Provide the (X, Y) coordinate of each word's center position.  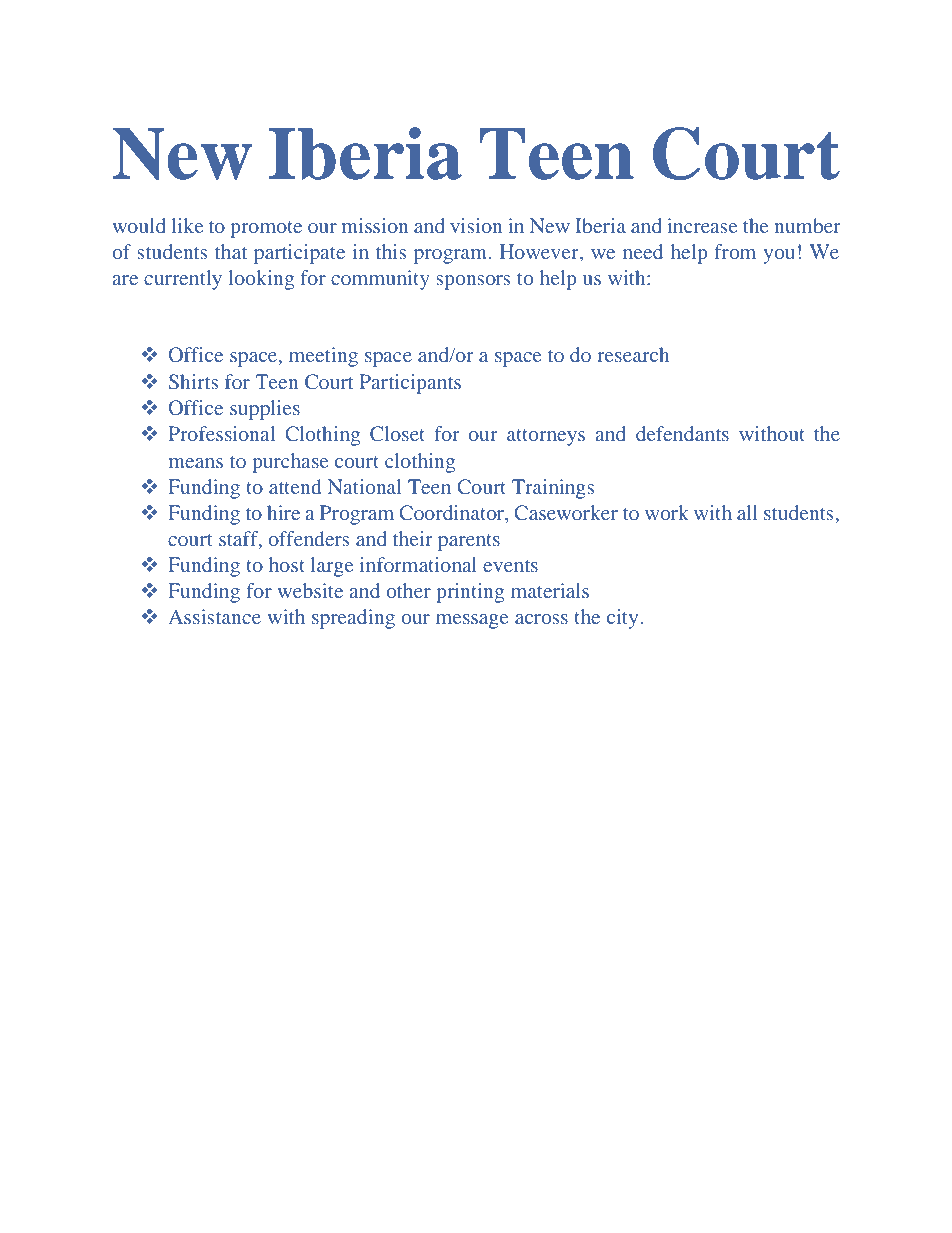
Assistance (214, 616)
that (231, 251)
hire (283, 512)
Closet (397, 433)
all (747, 512)
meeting (323, 357)
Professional (221, 433)
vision (476, 225)
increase (702, 225)
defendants (682, 433)
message (472, 621)
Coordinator (453, 512)
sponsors (473, 282)
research (633, 354)
